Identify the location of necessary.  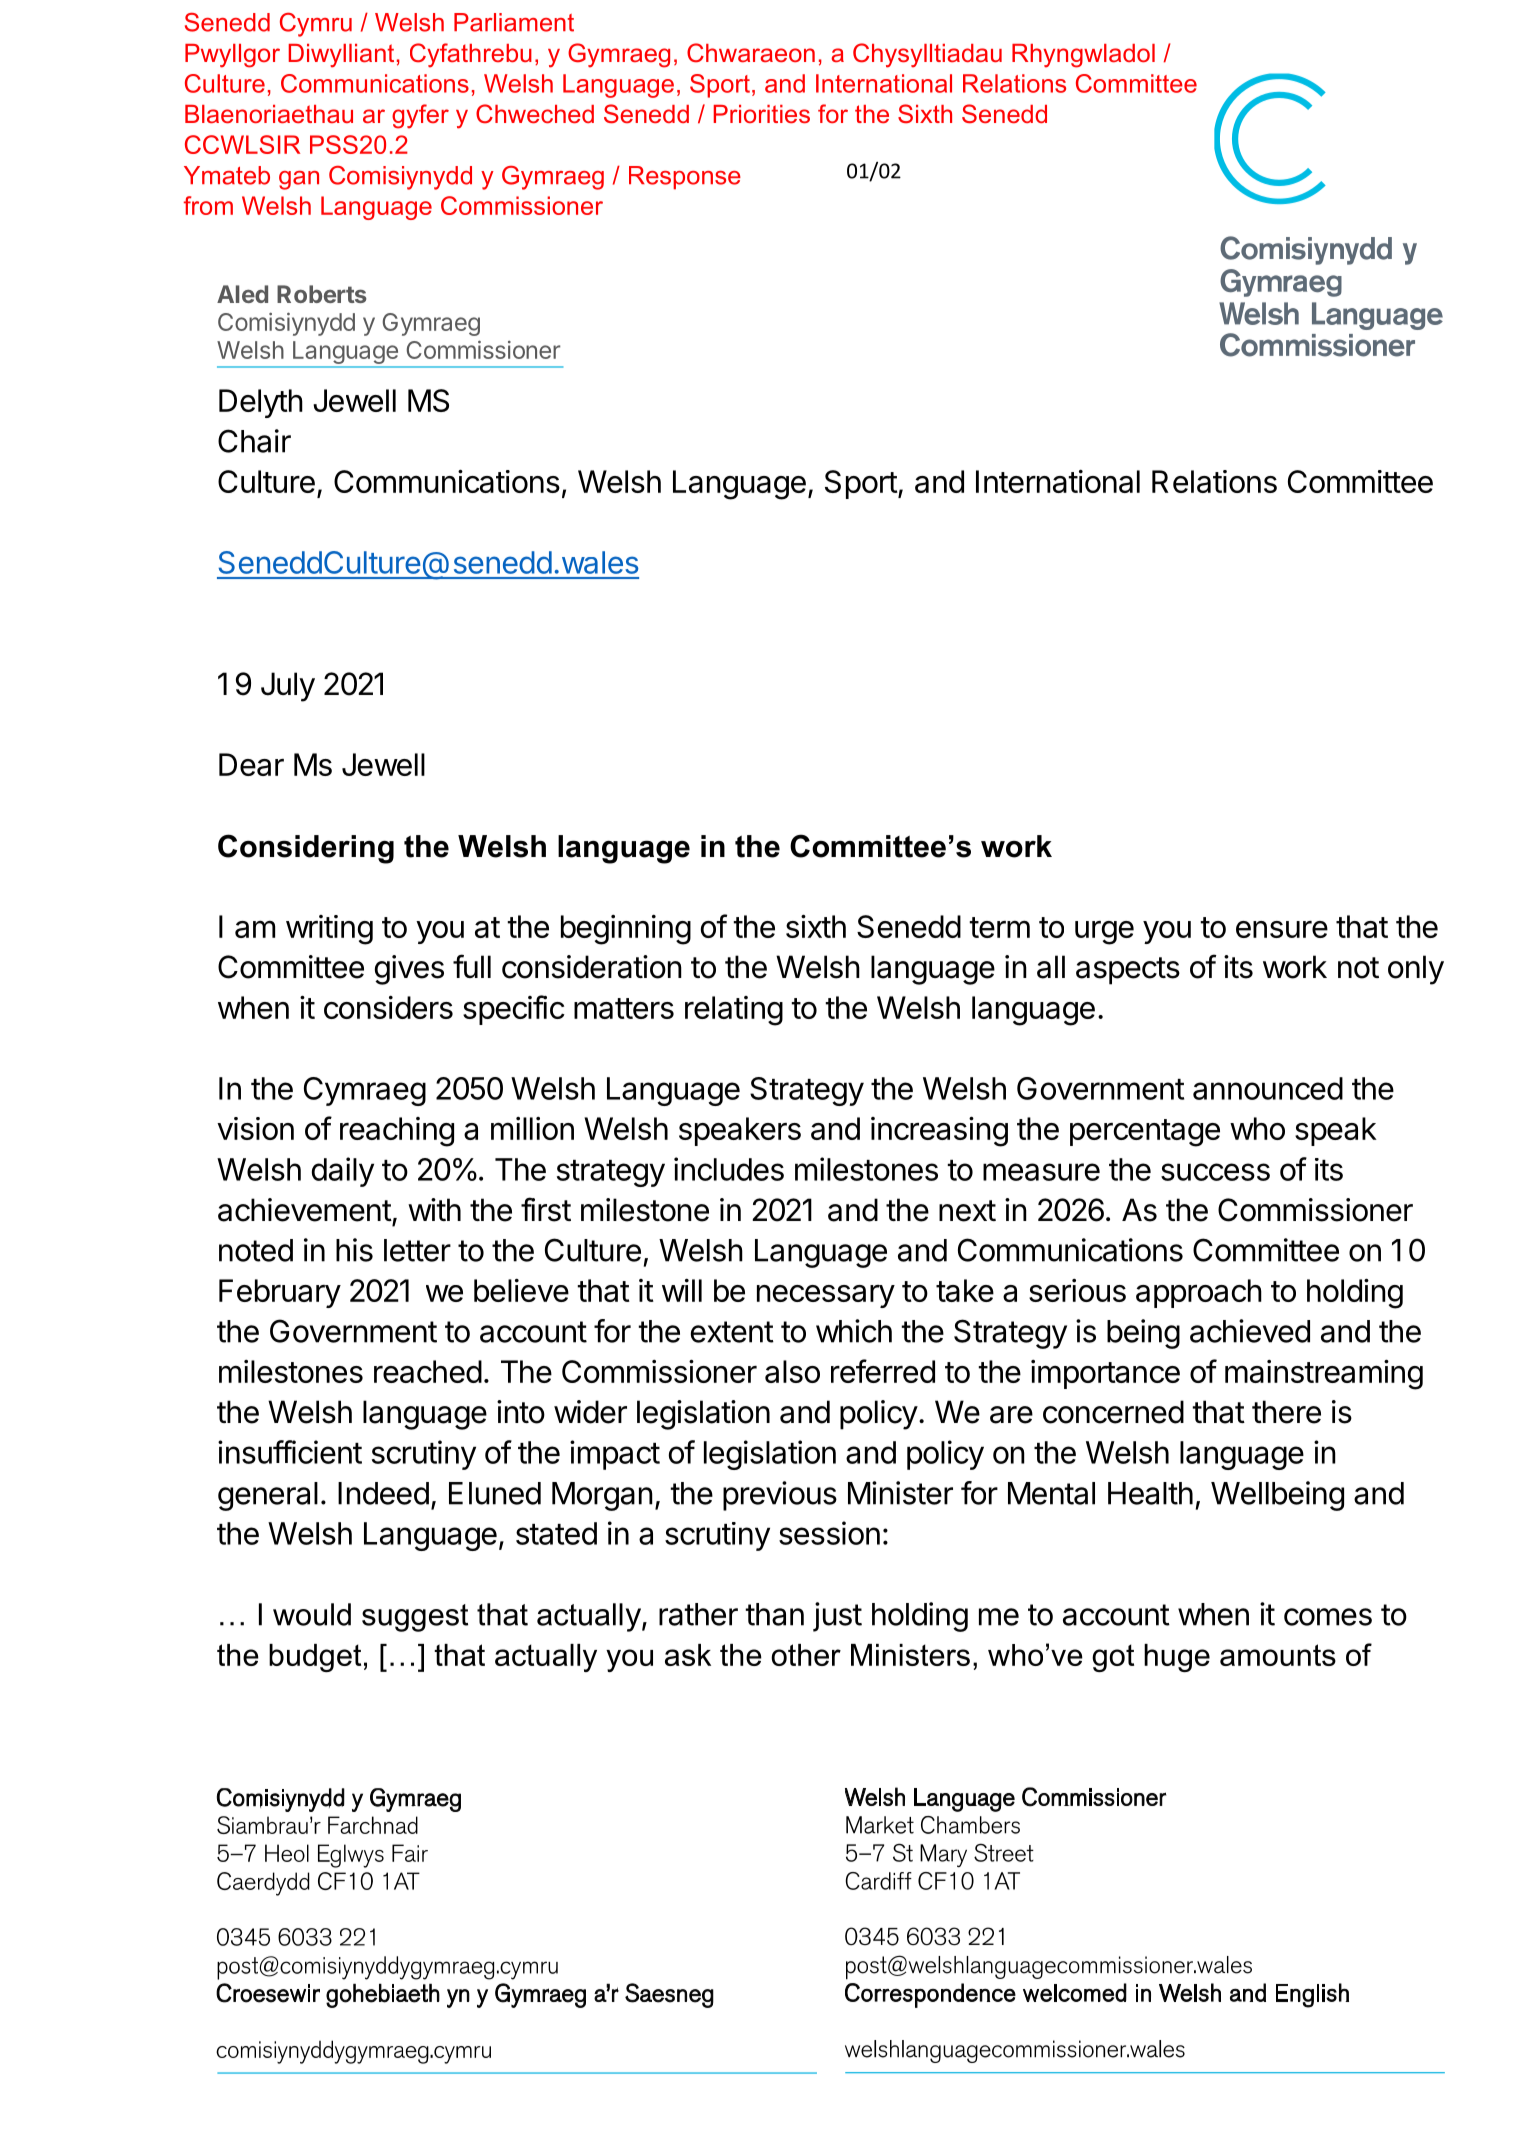
(826, 1296).
